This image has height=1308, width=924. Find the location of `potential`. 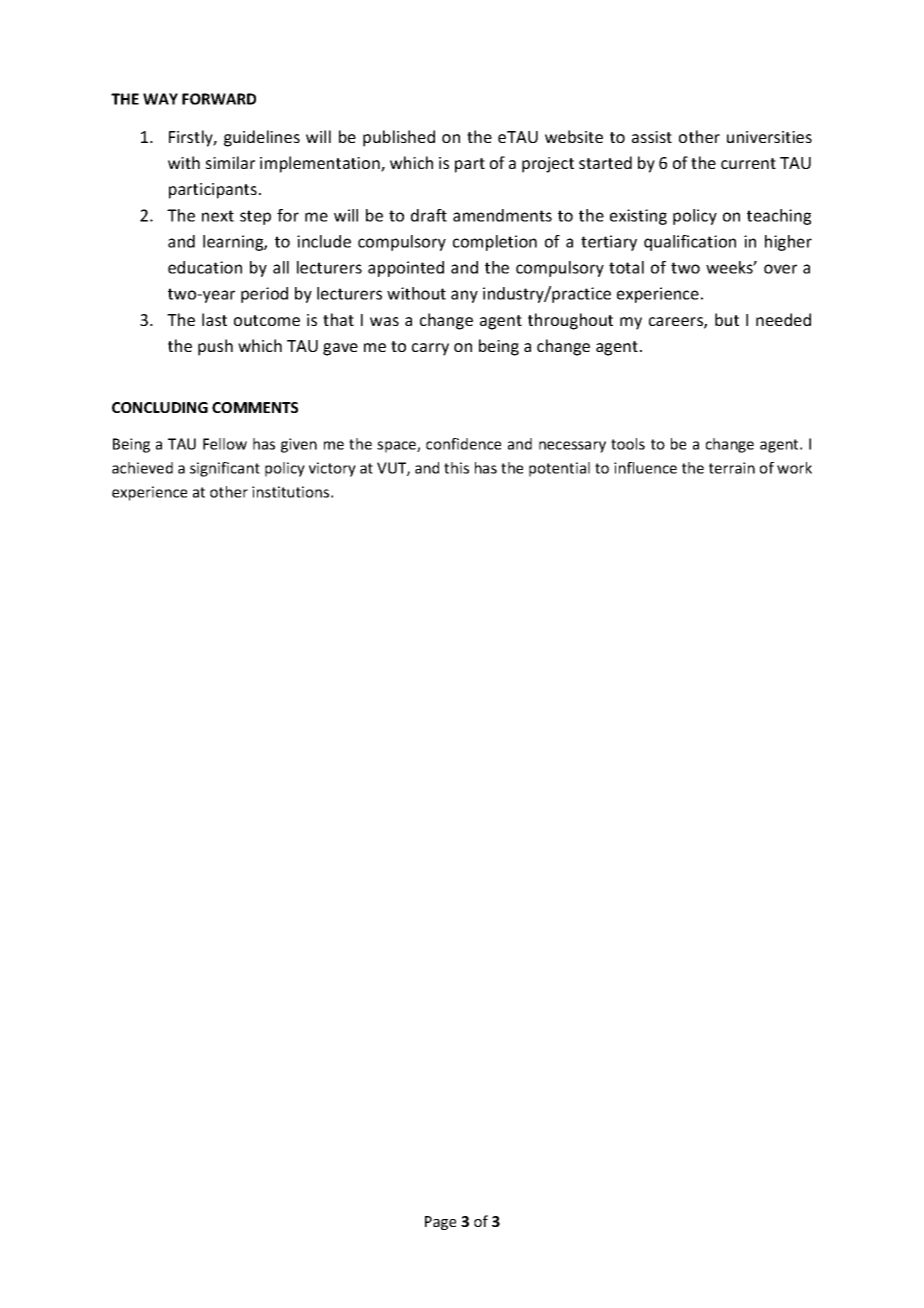

potential is located at coordinates (559, 469).
